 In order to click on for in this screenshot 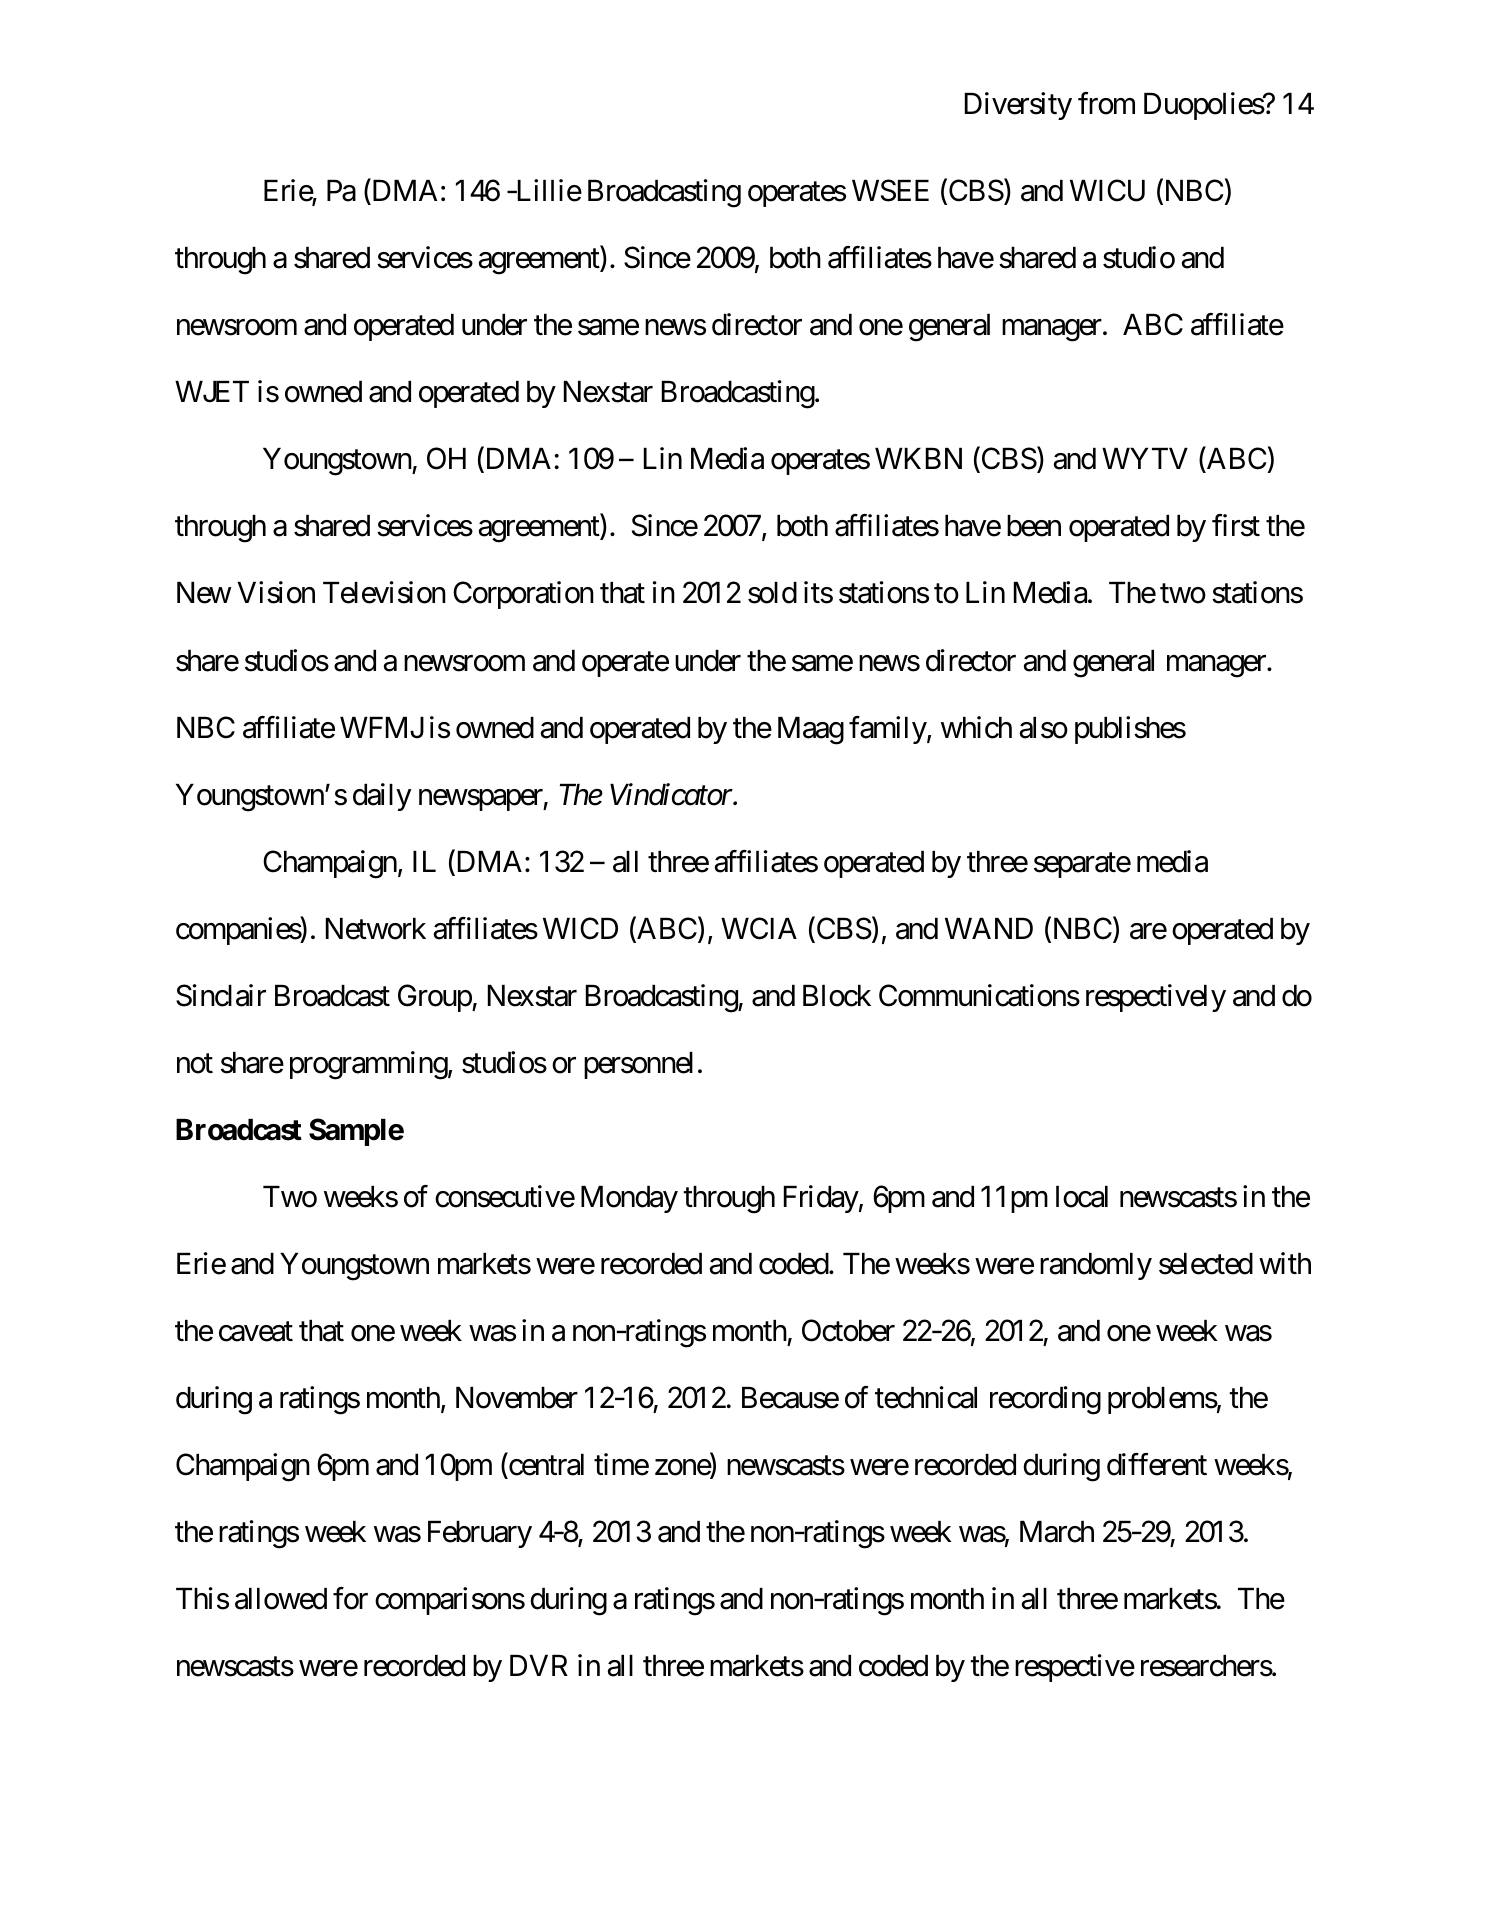, I will do `click(350, 1598)`.
